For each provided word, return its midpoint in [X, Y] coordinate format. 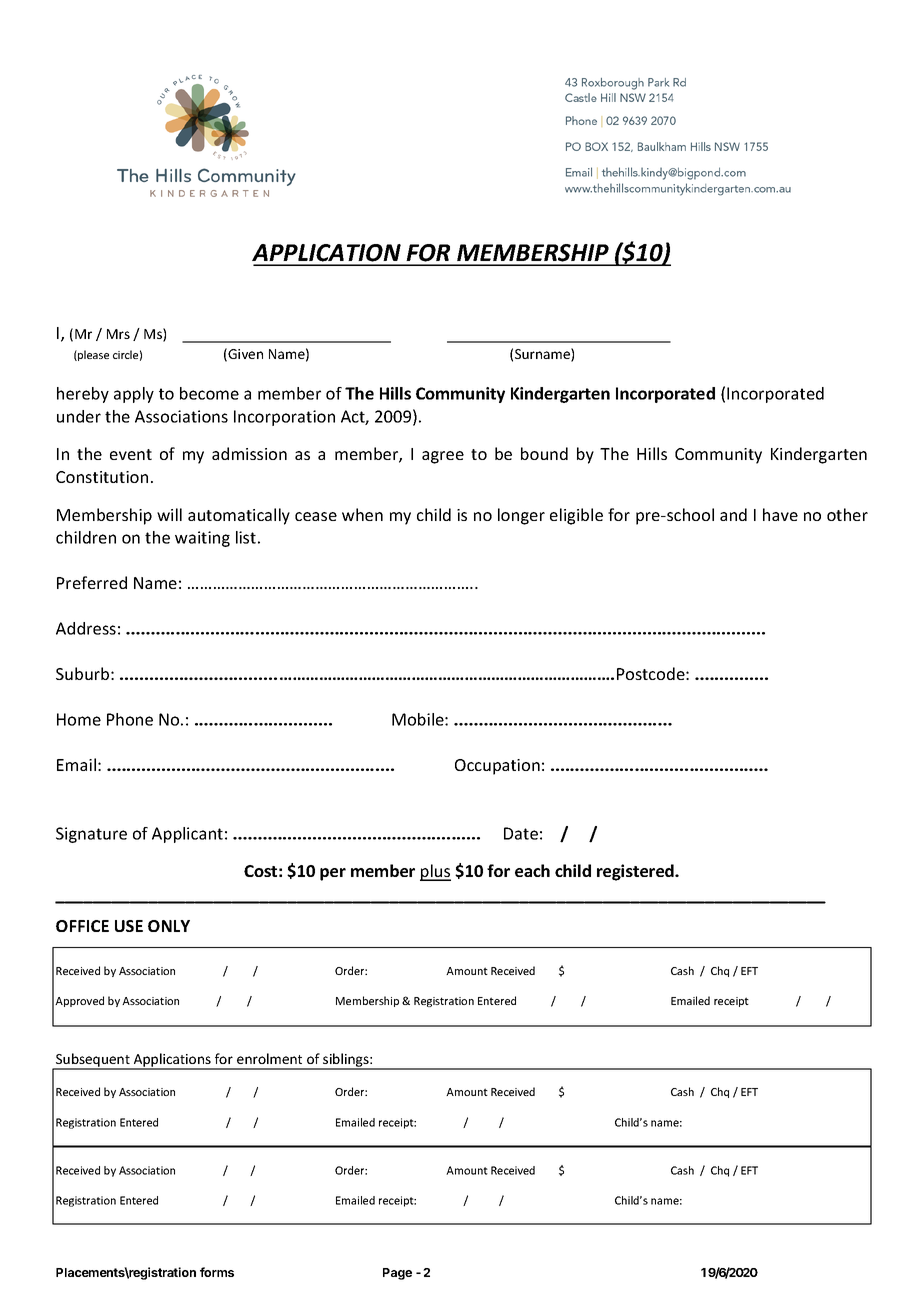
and [733, 514]
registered [636, 872]
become [209, 393]
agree [443, 457]
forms [217, 1272]
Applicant [187, 835]
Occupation [497, 767]
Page [397, 1274]
